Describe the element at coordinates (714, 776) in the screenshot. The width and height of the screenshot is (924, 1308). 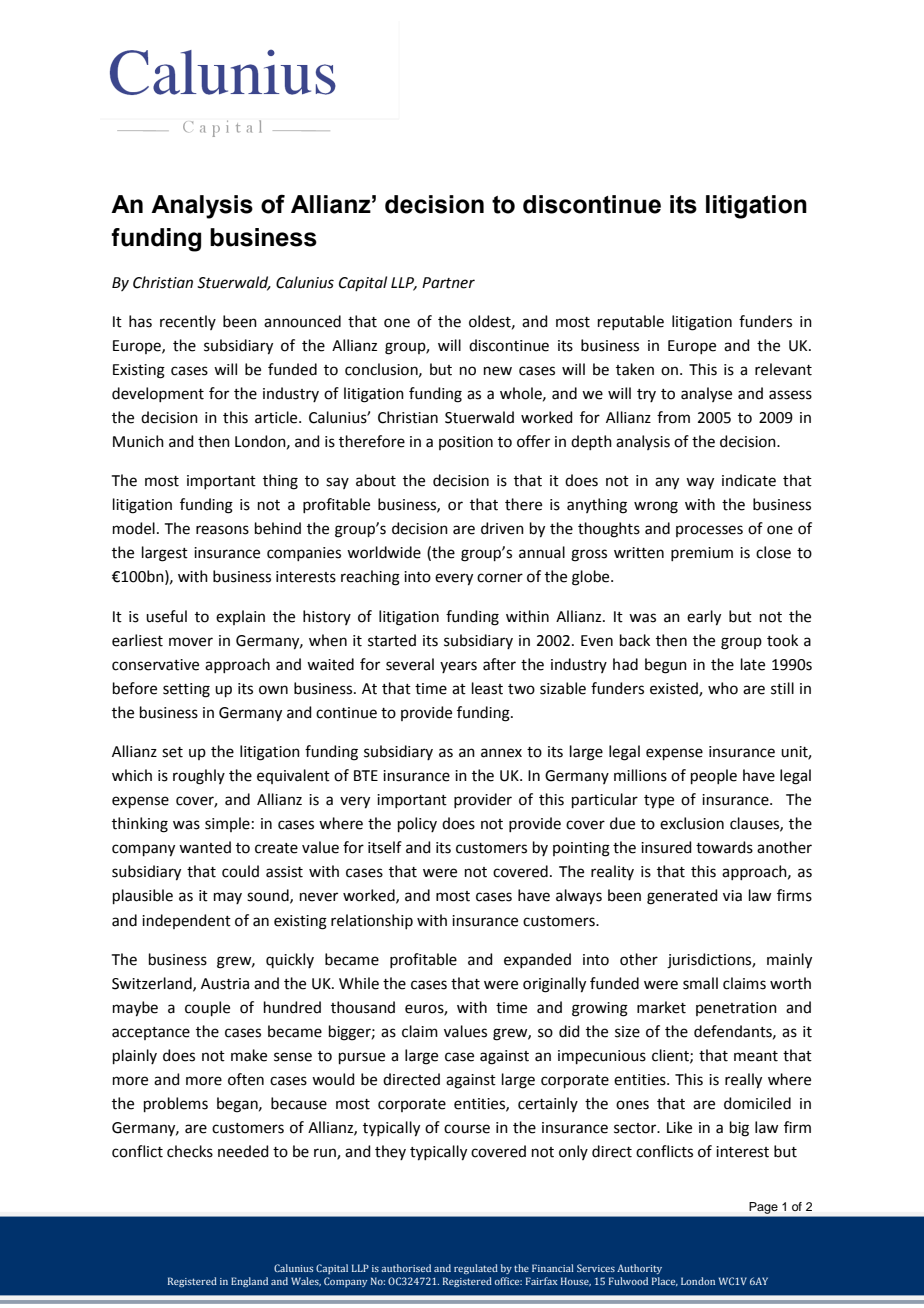
I see `people` at that location.
